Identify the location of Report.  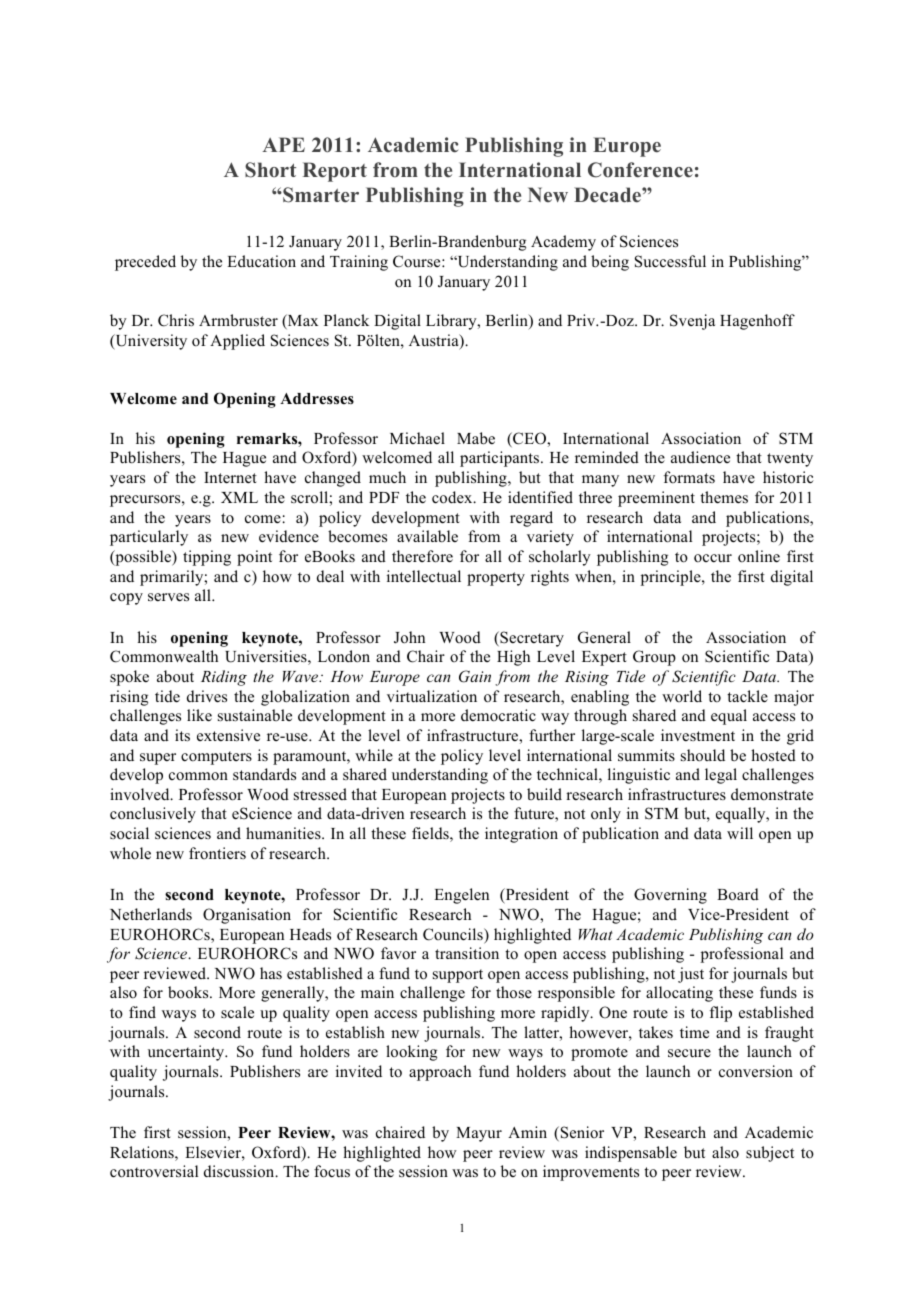
(335, 172).
